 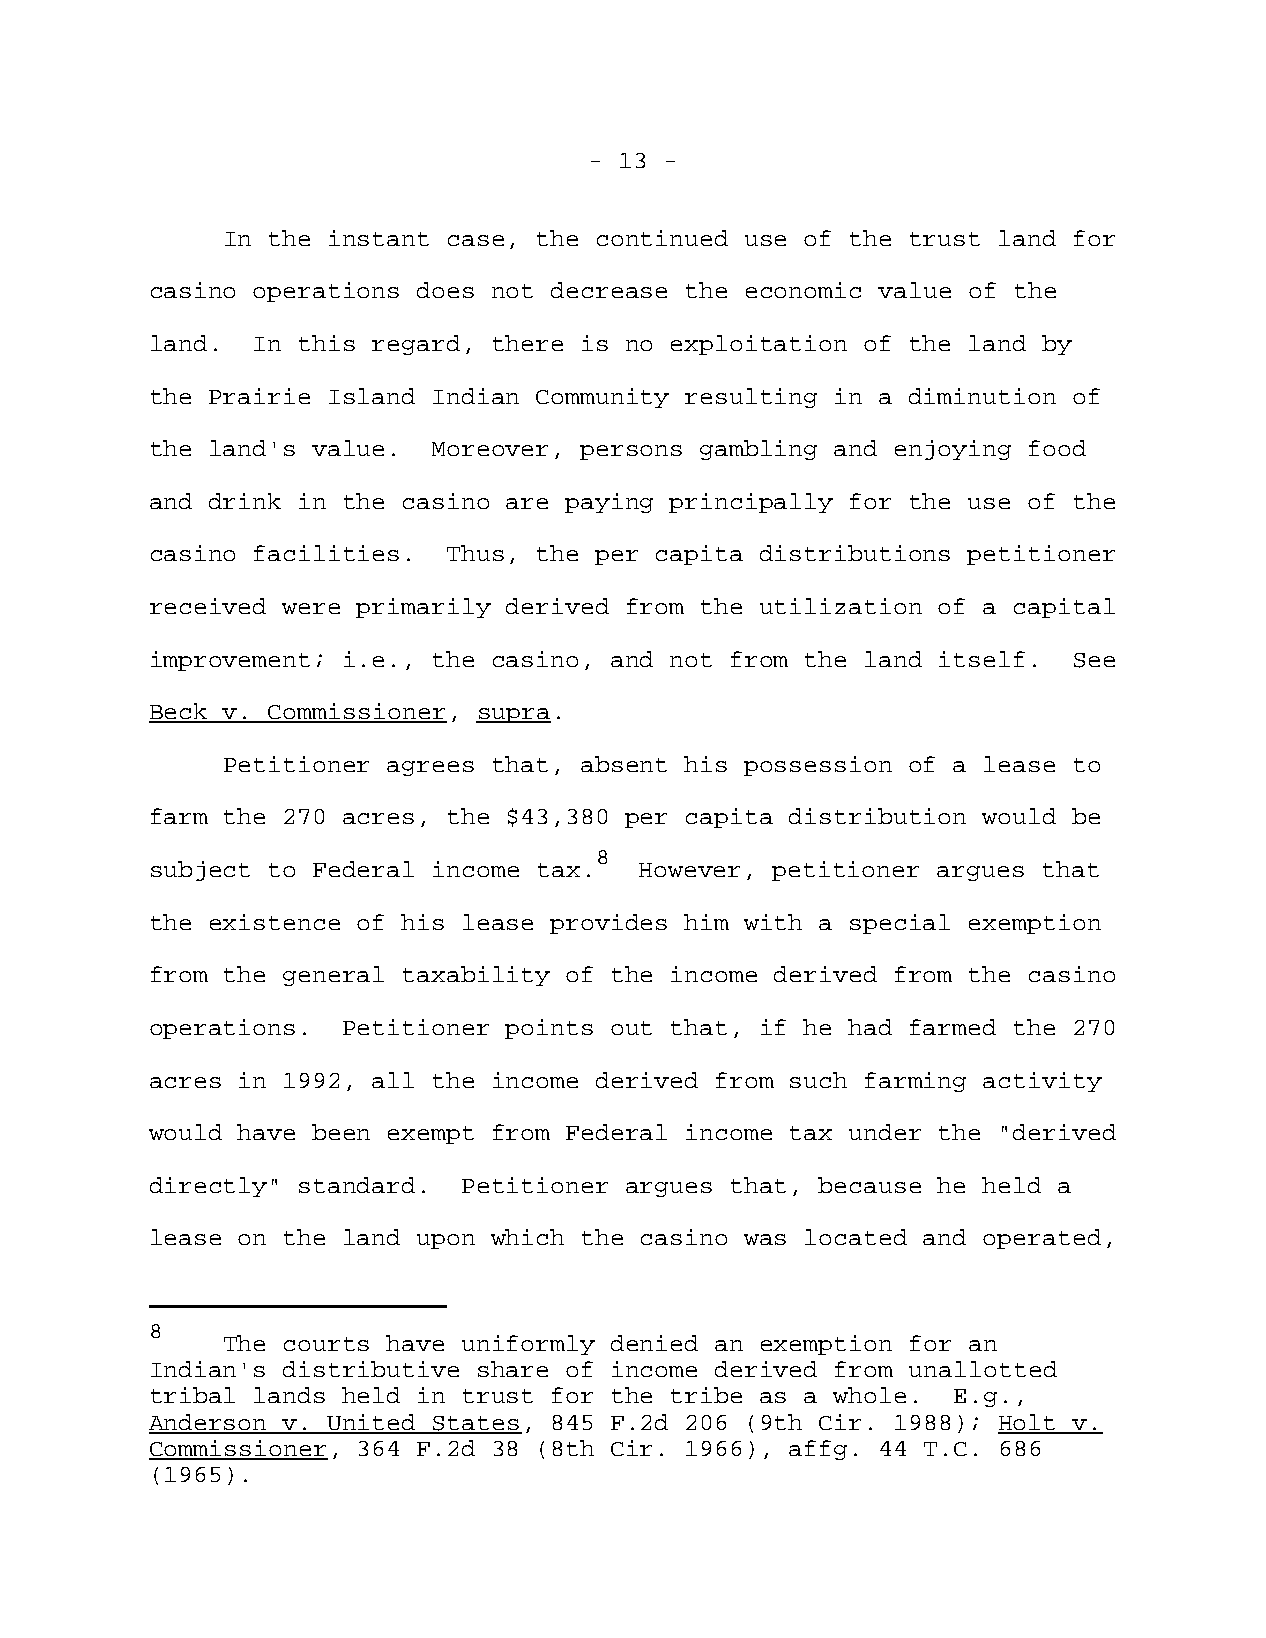 What do you see at coordinates (609, 290) in the screenshot?
I see `decrease` at bounding box center [609, 290].
